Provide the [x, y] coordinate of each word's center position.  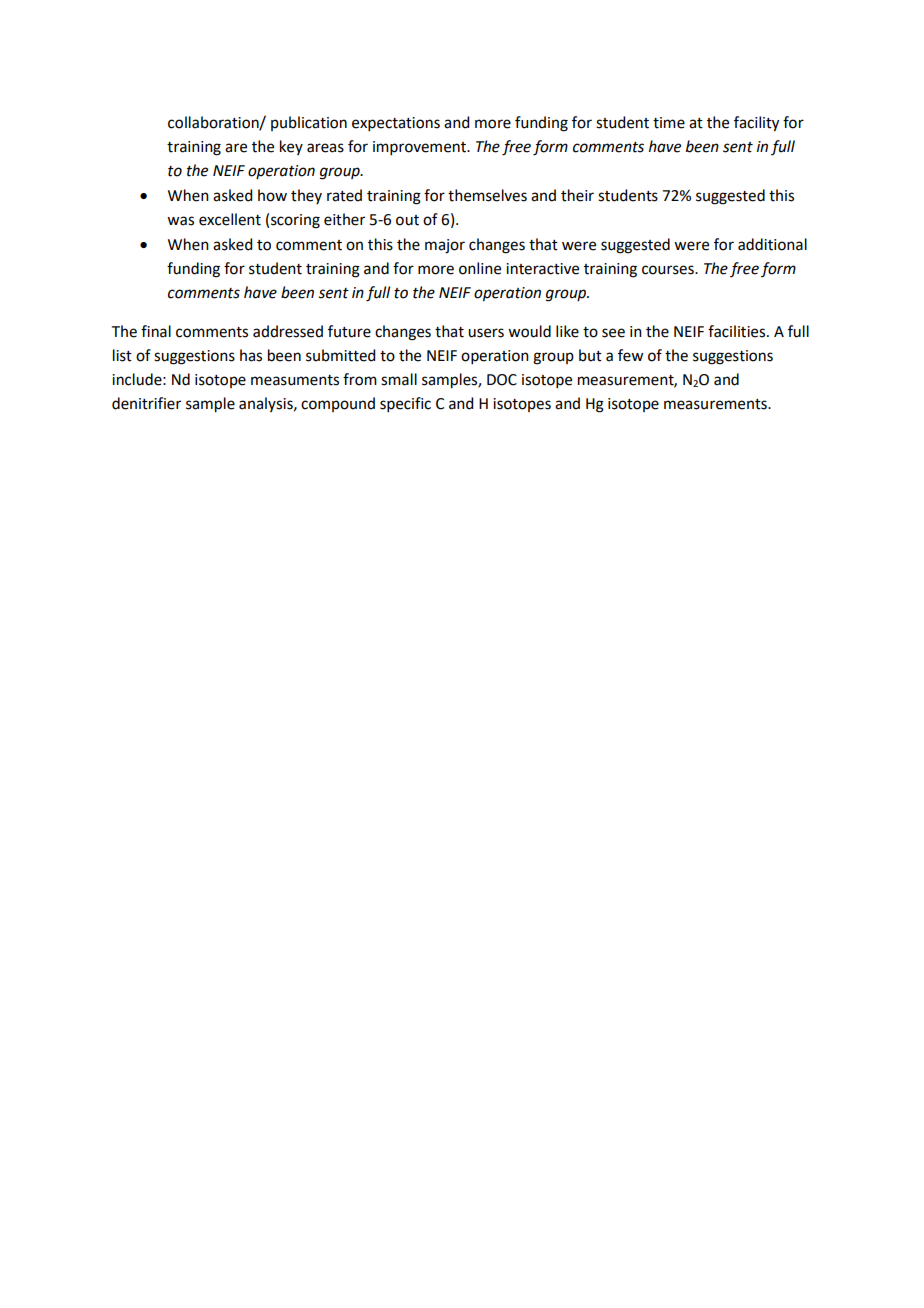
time [669, 123]
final [156, 331]
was [180, 221]
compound [338, 404]
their [577, 195]
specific [405, 404]
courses [669, 270]
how [272, 195]
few [630, 355]
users [486, 333]
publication [309, 123]
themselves [487, 195]
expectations [396, 124]
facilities [738, 331]
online [480, 268]
